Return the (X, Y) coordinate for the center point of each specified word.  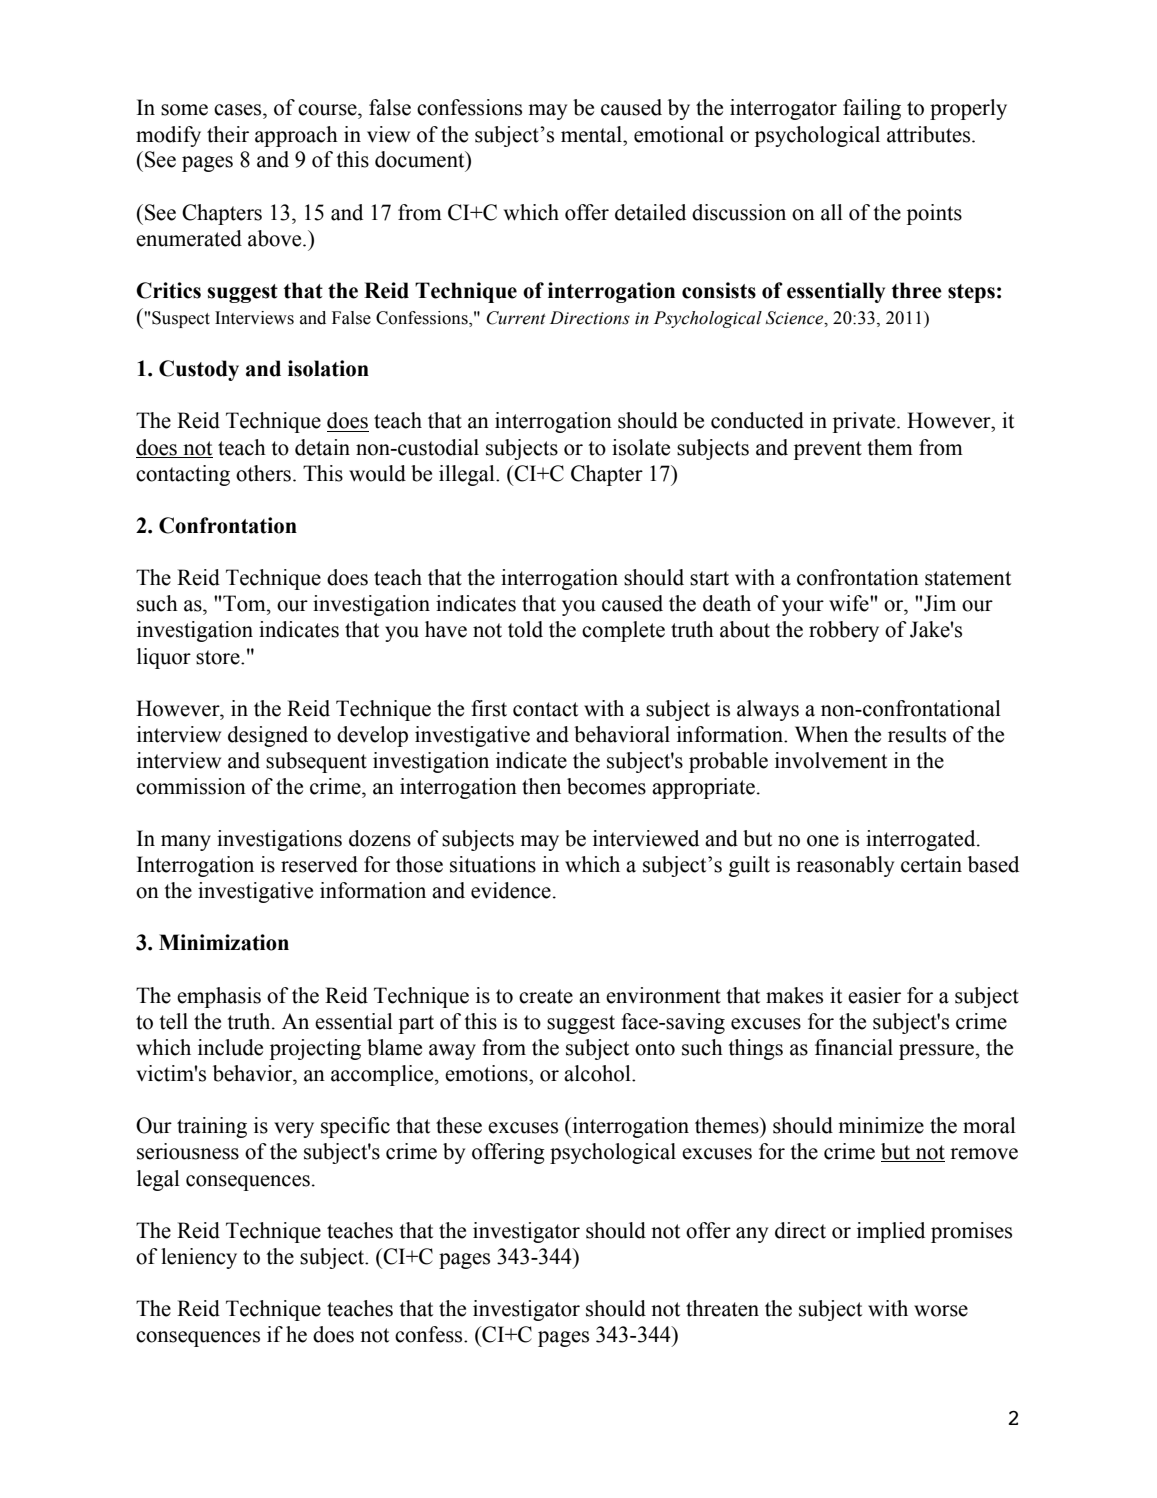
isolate (641, 447)
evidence (511, 890)
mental (593, 134)
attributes (930, 134)
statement (968, 578)
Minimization (224, 942)
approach (296, 136)
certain (931, 864)
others (263, 473)
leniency (199, 1258)
